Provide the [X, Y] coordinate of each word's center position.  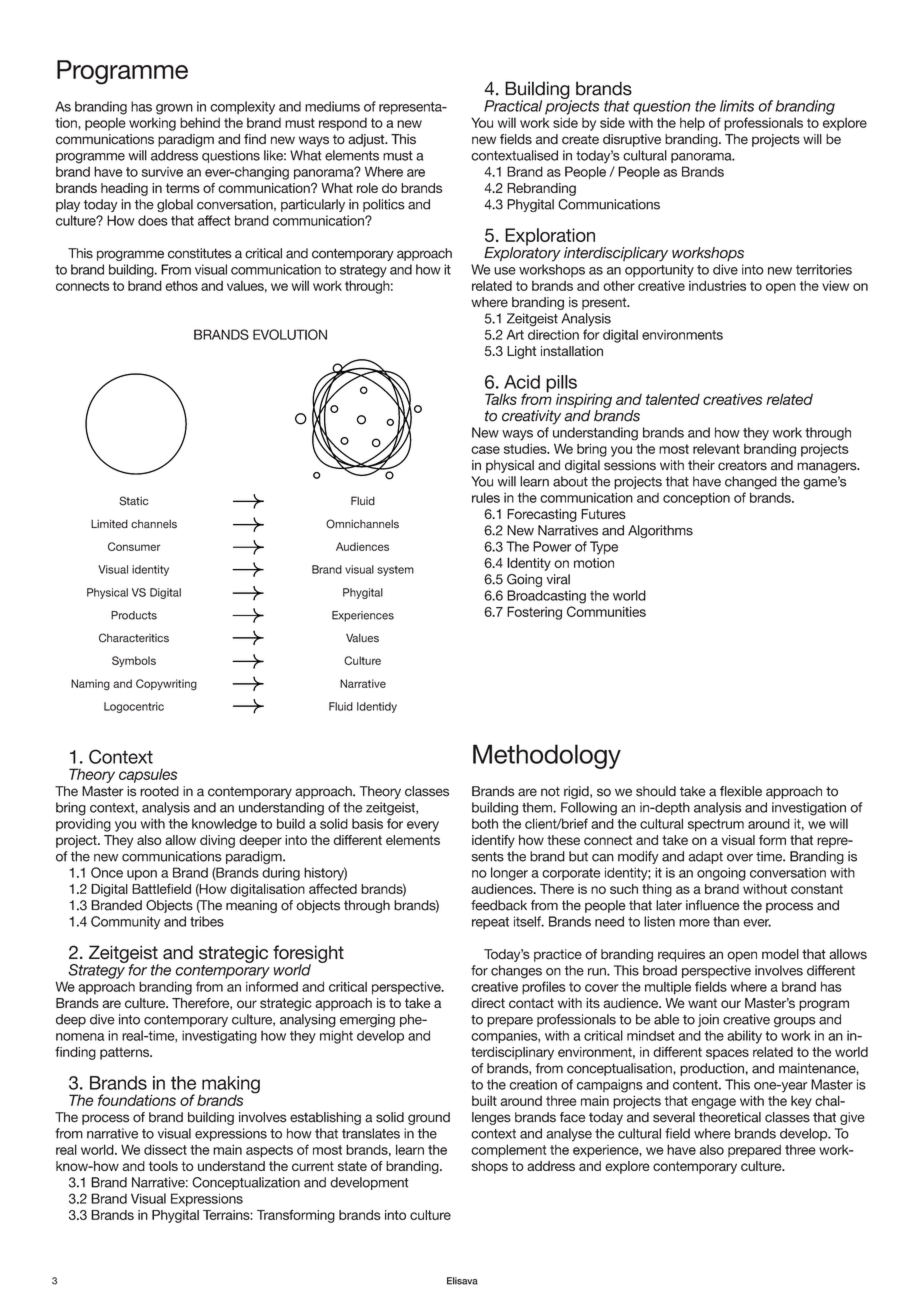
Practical [513, 106]
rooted [159, 791]
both [485, 823]
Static [133, 501]
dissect [165, 1149]
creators [742, 466]
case [485, 450]
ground [429, 1118]
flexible [741, 791]
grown [174, 109]
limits [737, 106]
